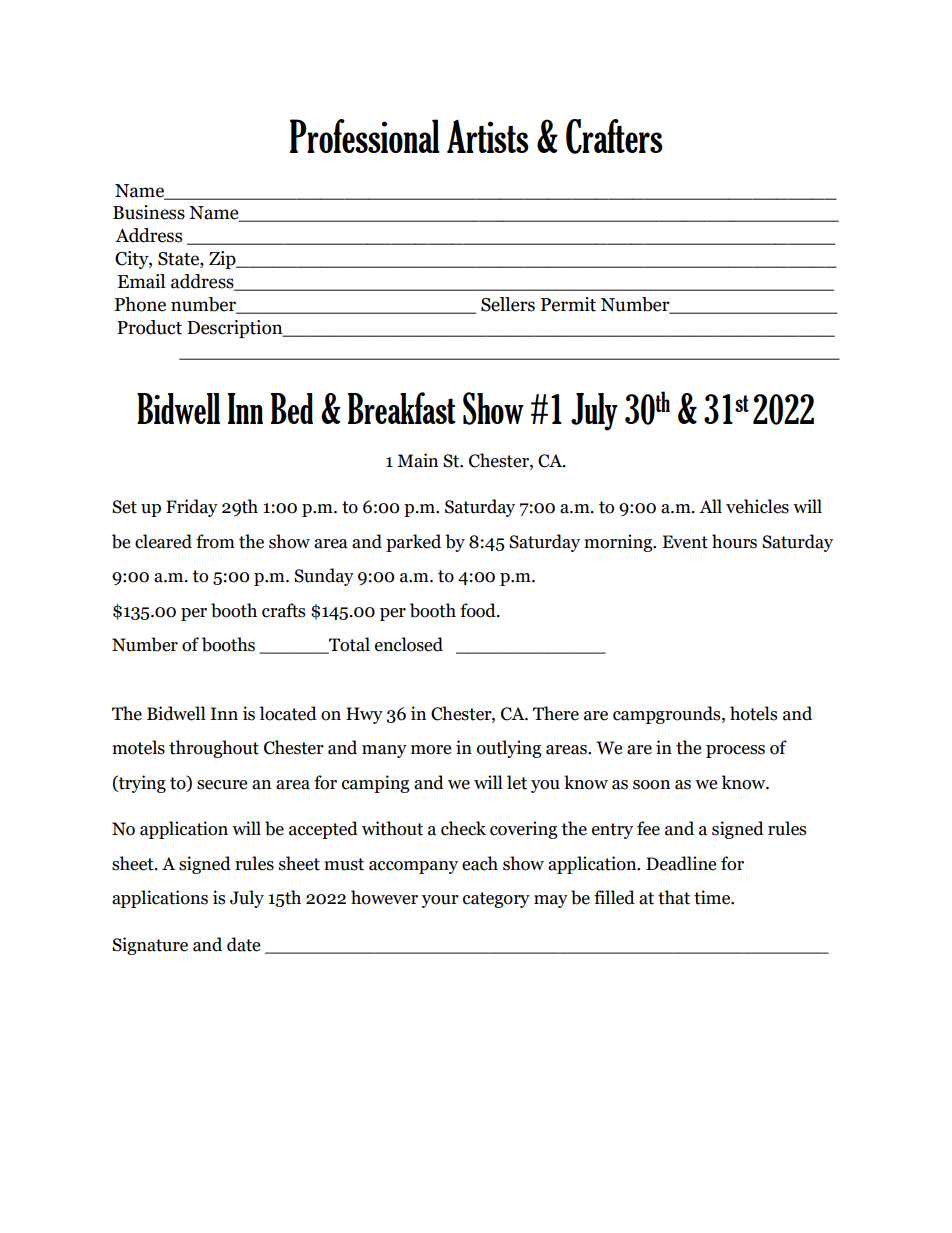 This screenshot has height=1233, width=952. What do you see at coordinates (243, 944) in the screenshot?
I see `date` at bounding box center [243, 944].
